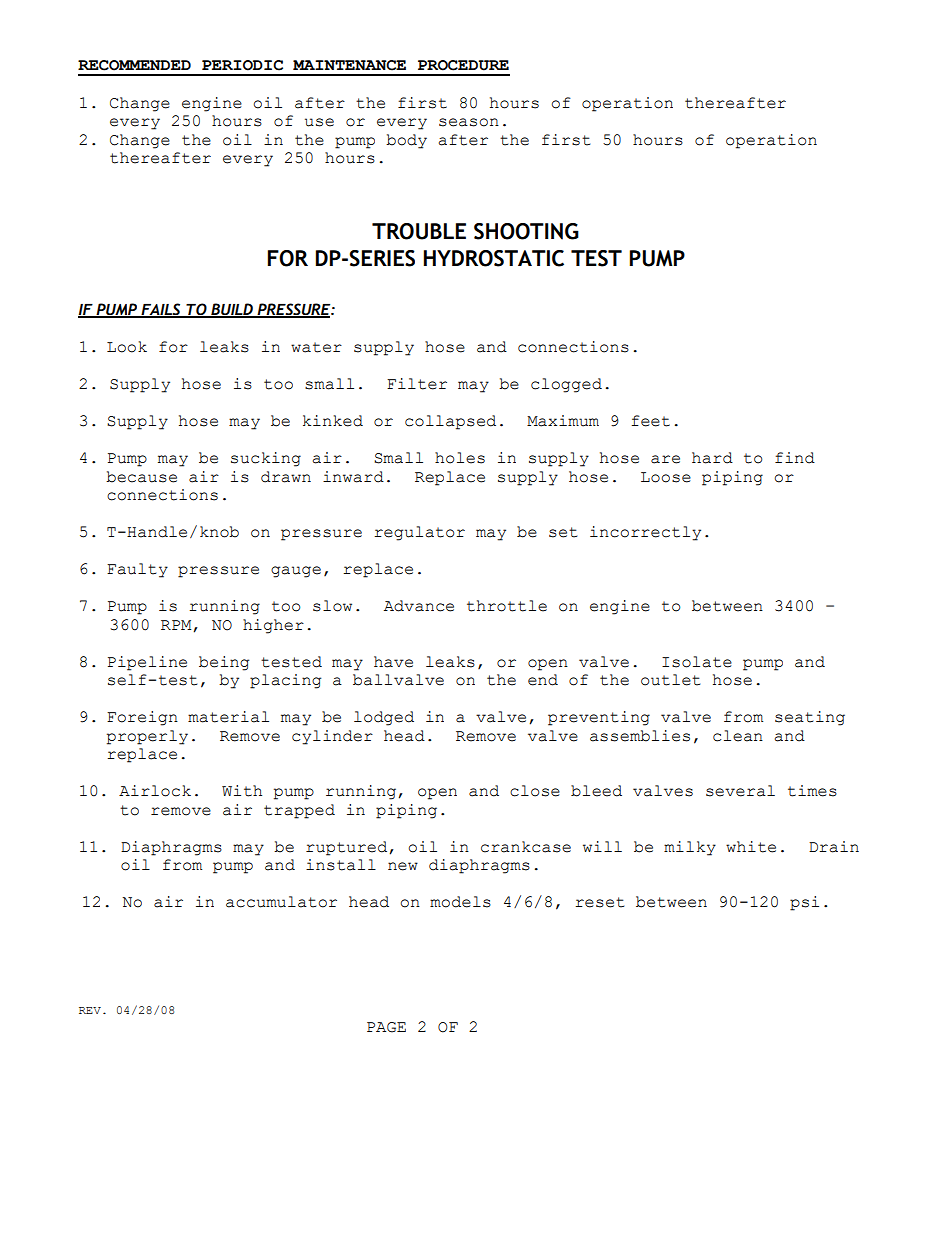 This screenshot has width=952, height=1233. I want to click on With, so click(242, 791).
